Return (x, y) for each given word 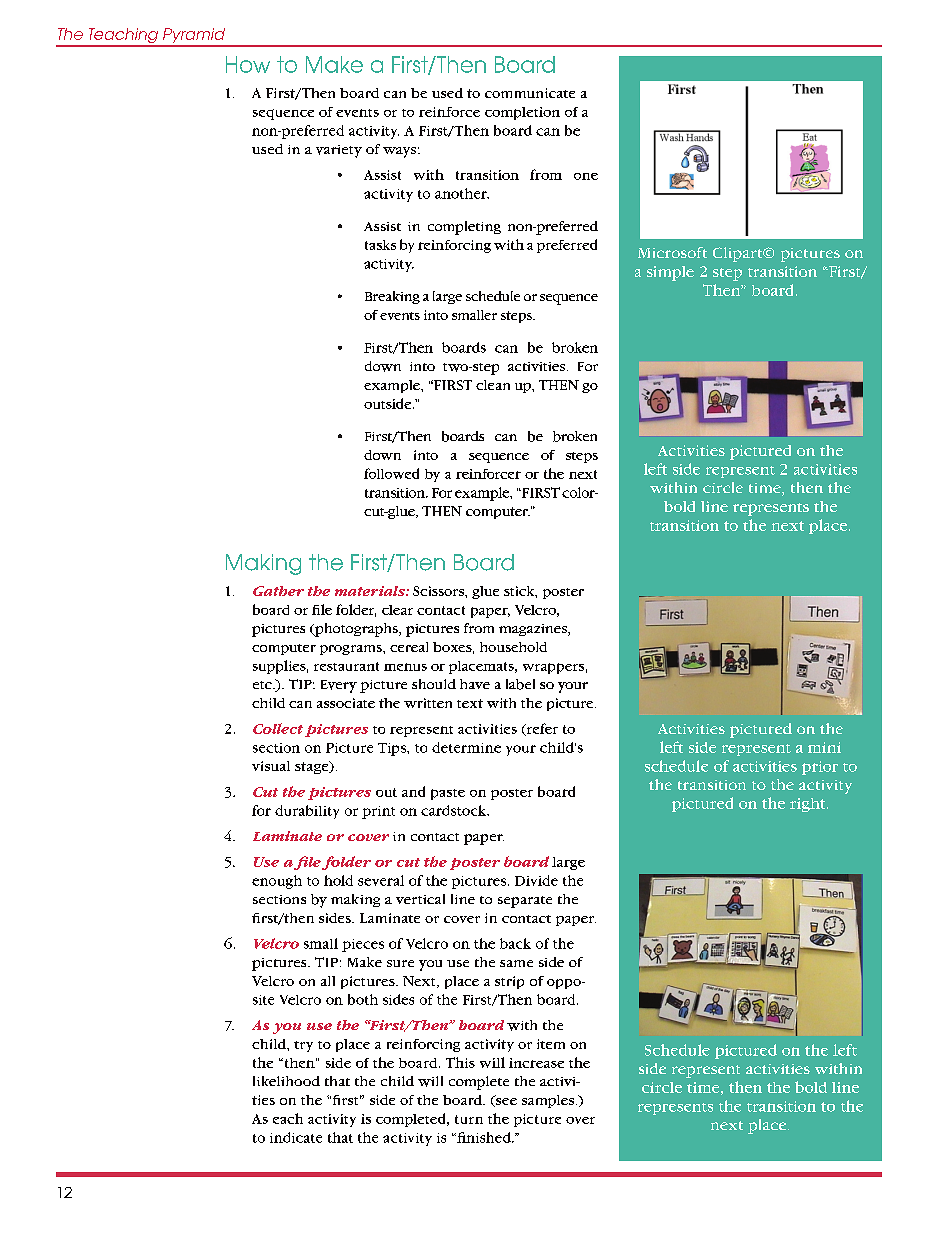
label (520, 684)
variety (339, 151)
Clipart (739, 254)
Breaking (392, 297)
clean (493, 385)
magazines (534, 630)
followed (391, 473)
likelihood (286, 1081)
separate (525, 902)
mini (824, 747)
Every (339, 686)
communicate (530, 93)
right (809, 805)
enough (277, 882)
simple (670, 273)
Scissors (439, 591)
